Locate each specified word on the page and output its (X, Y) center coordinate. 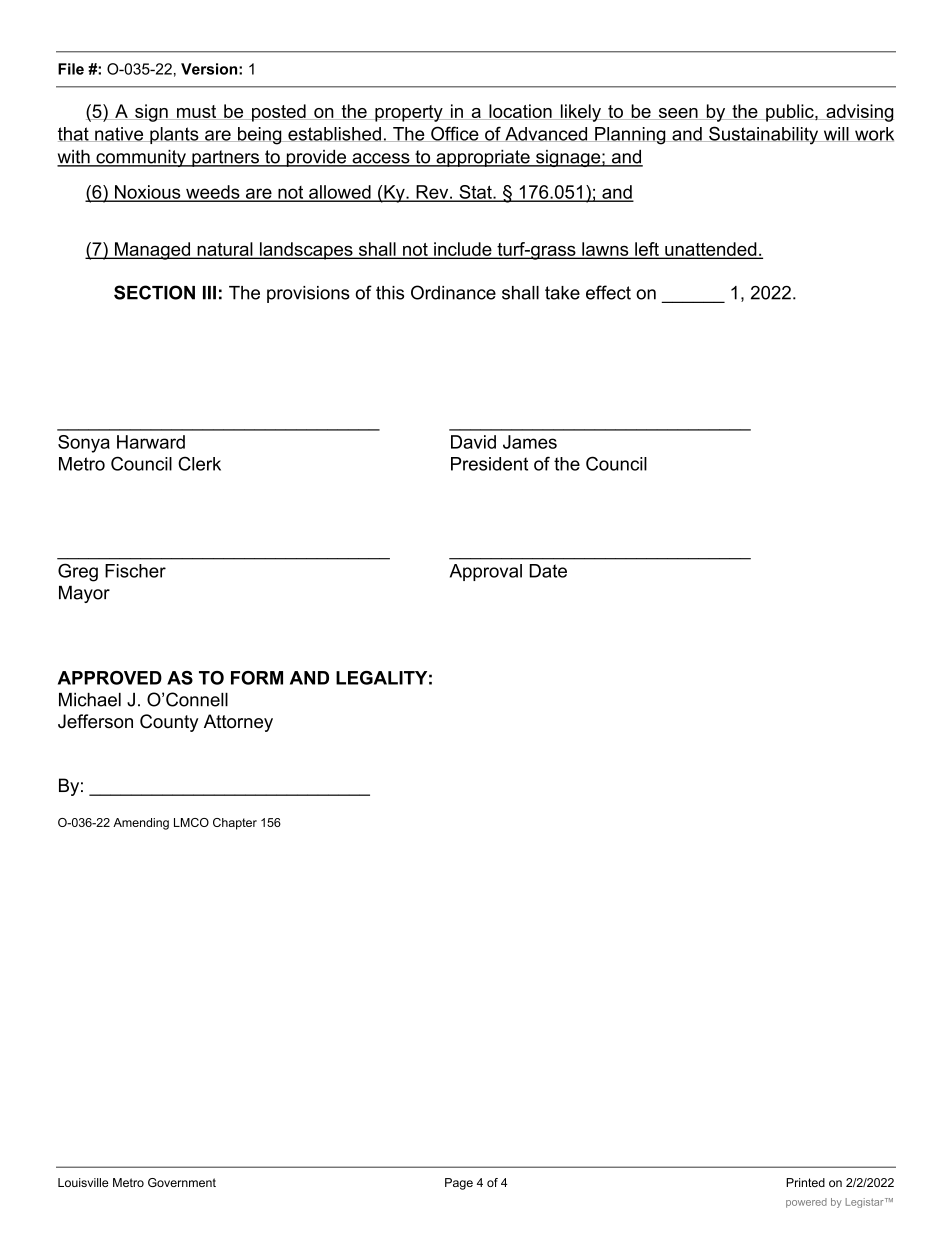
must (197, 112)
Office (455, 134)
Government (182, 1182)
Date (548, 571)
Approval (486, 572)
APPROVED (110, 678)
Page (459, 1184)
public (790, 113)
